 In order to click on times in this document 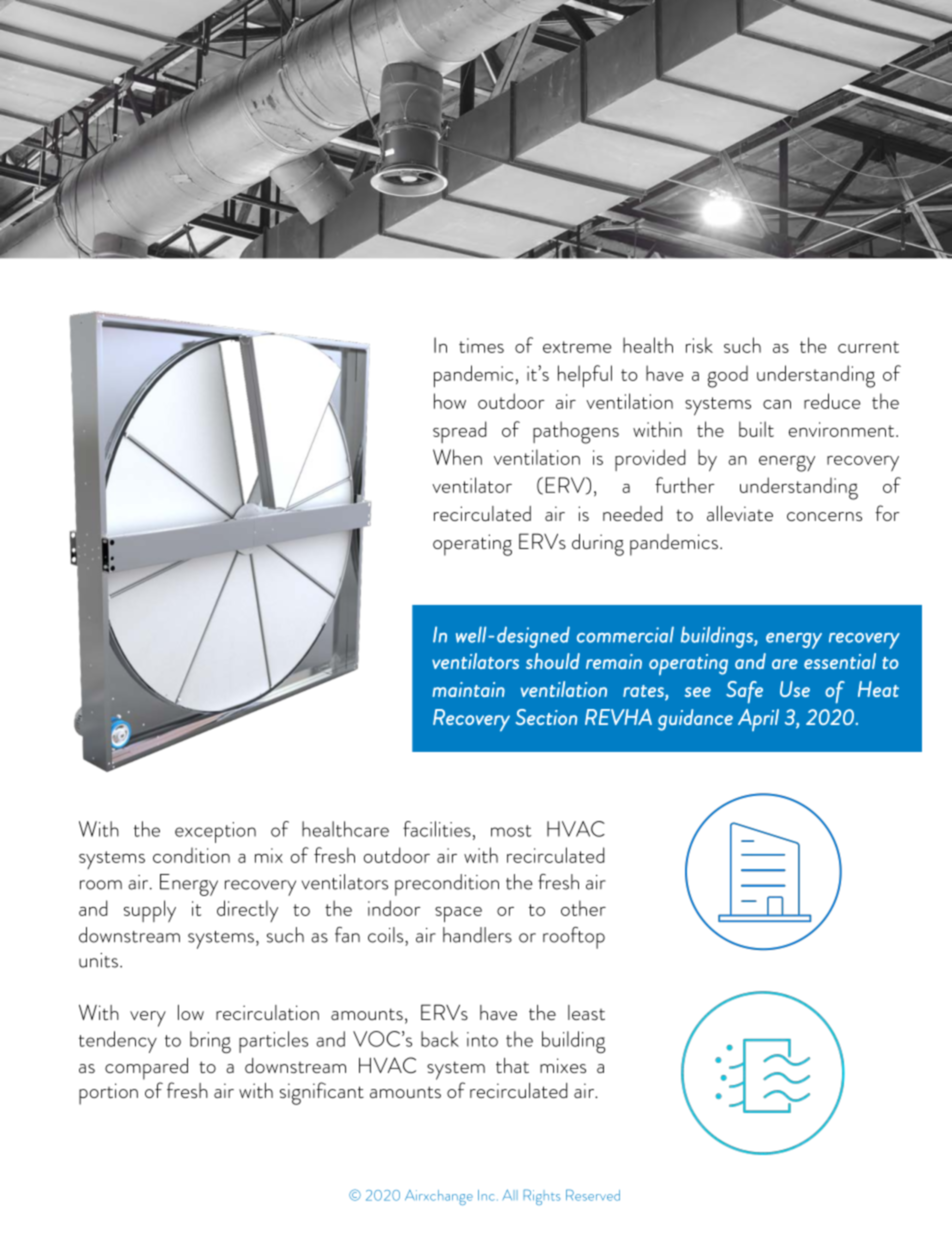, I will do `click(481, 345)`.
